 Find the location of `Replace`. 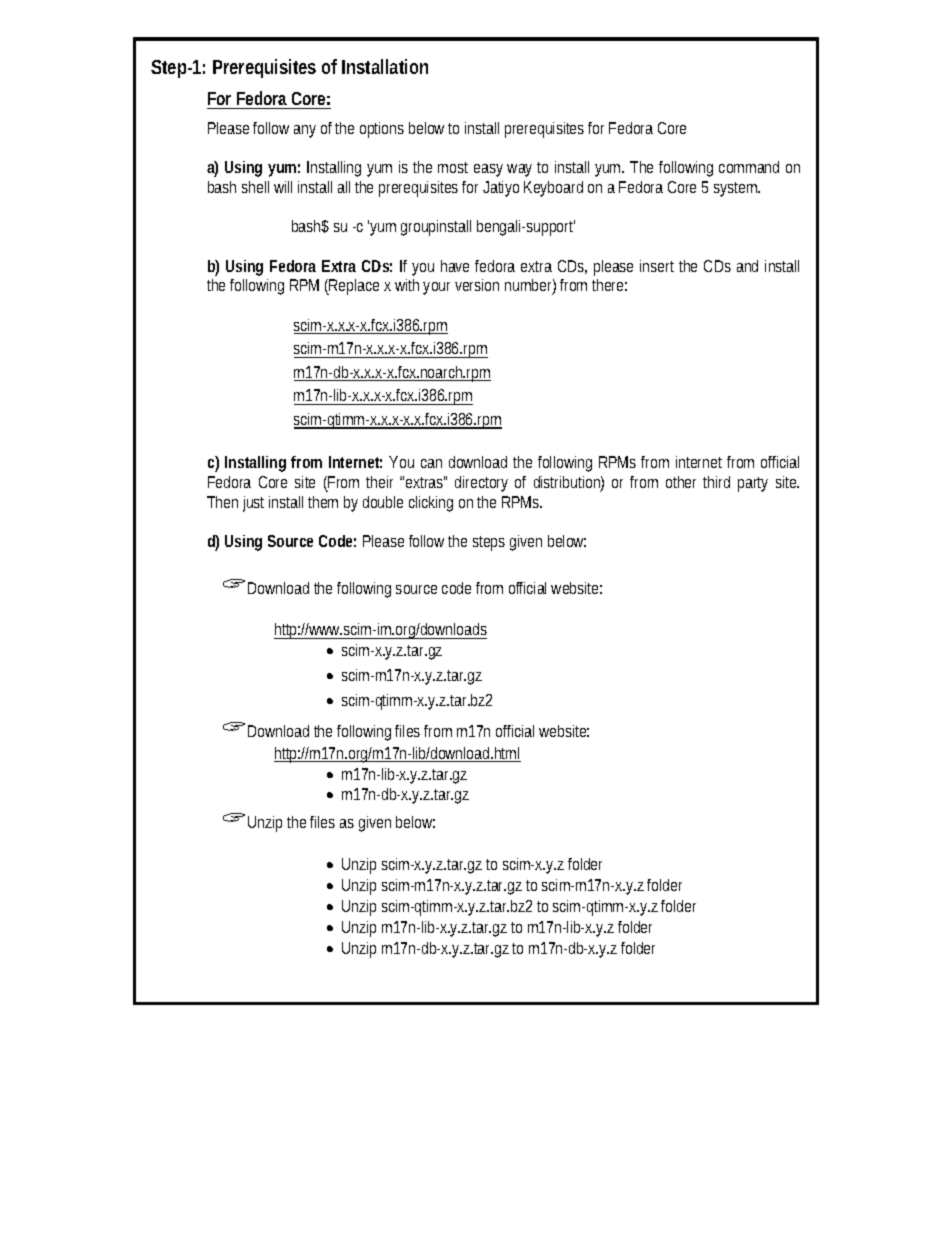

Replace is located at coordinates (353, 287).
